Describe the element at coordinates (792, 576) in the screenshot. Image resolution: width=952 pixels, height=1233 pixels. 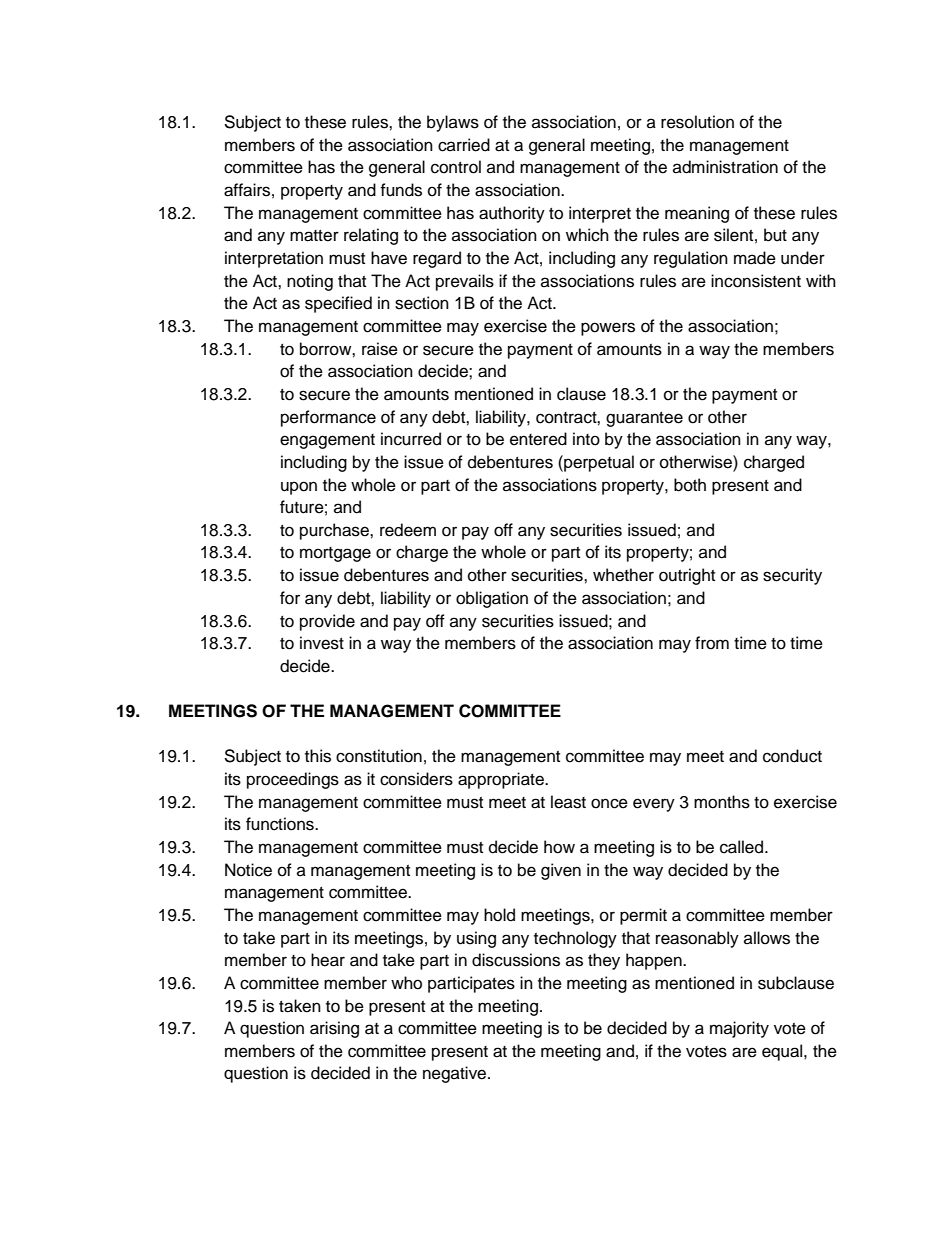
I see `security` at that location.
